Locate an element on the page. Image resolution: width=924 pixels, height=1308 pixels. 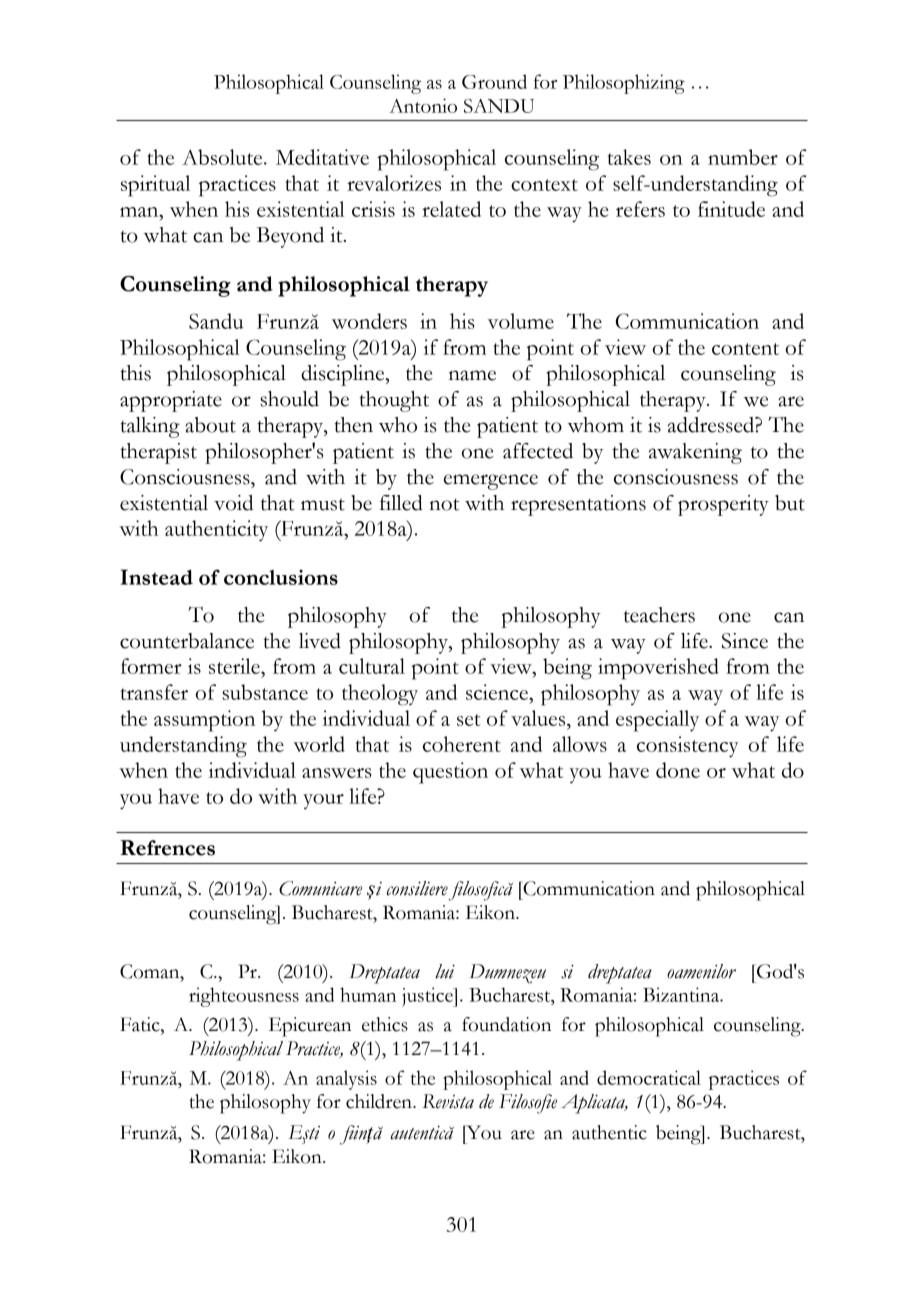
righteousness is located at coordinates (244, 997).
